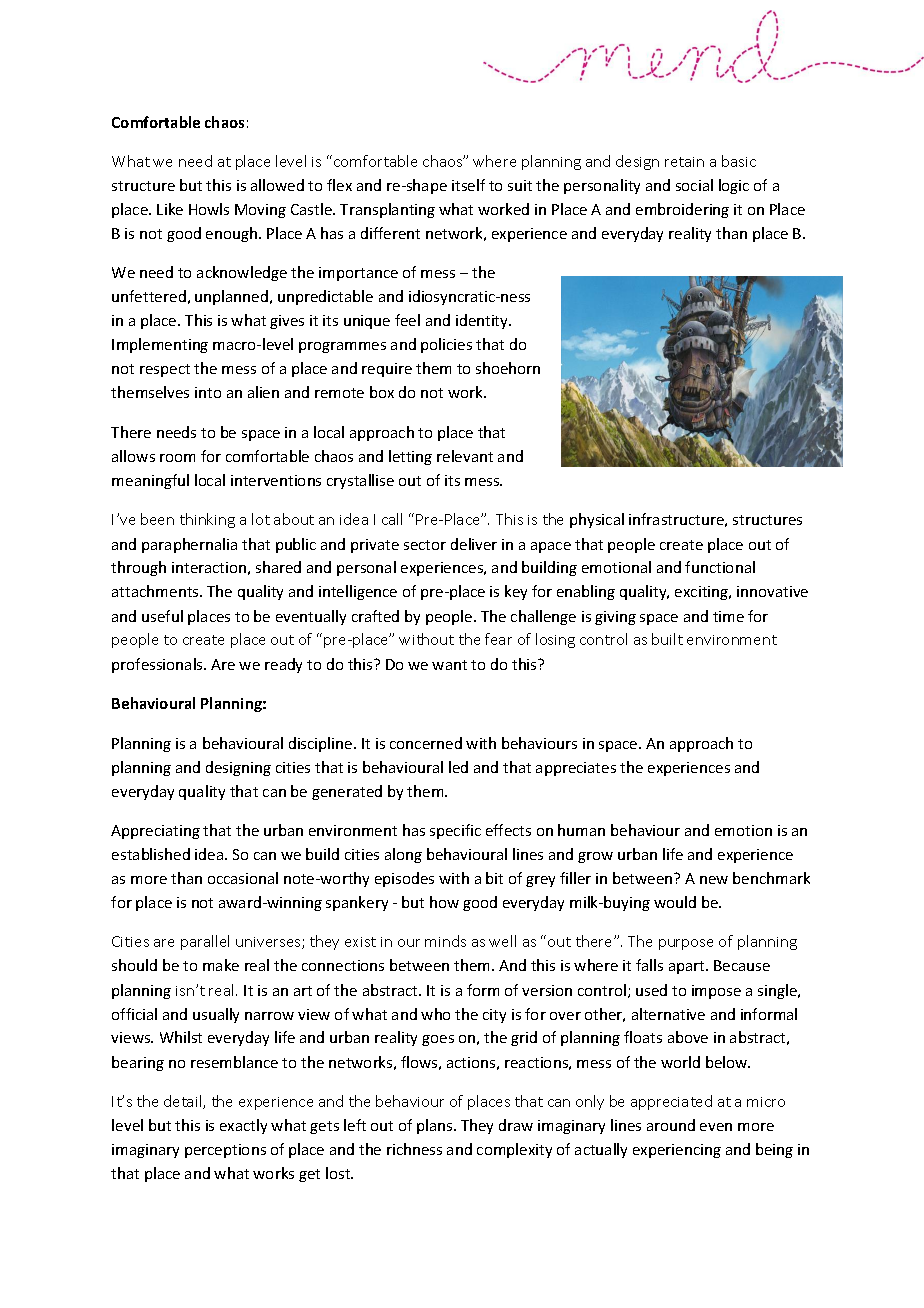 The width and height of the screenshot is (924, 1308). Describe the element at coordinates (468, 185) in the screenshot. I see `itself` at that location.
